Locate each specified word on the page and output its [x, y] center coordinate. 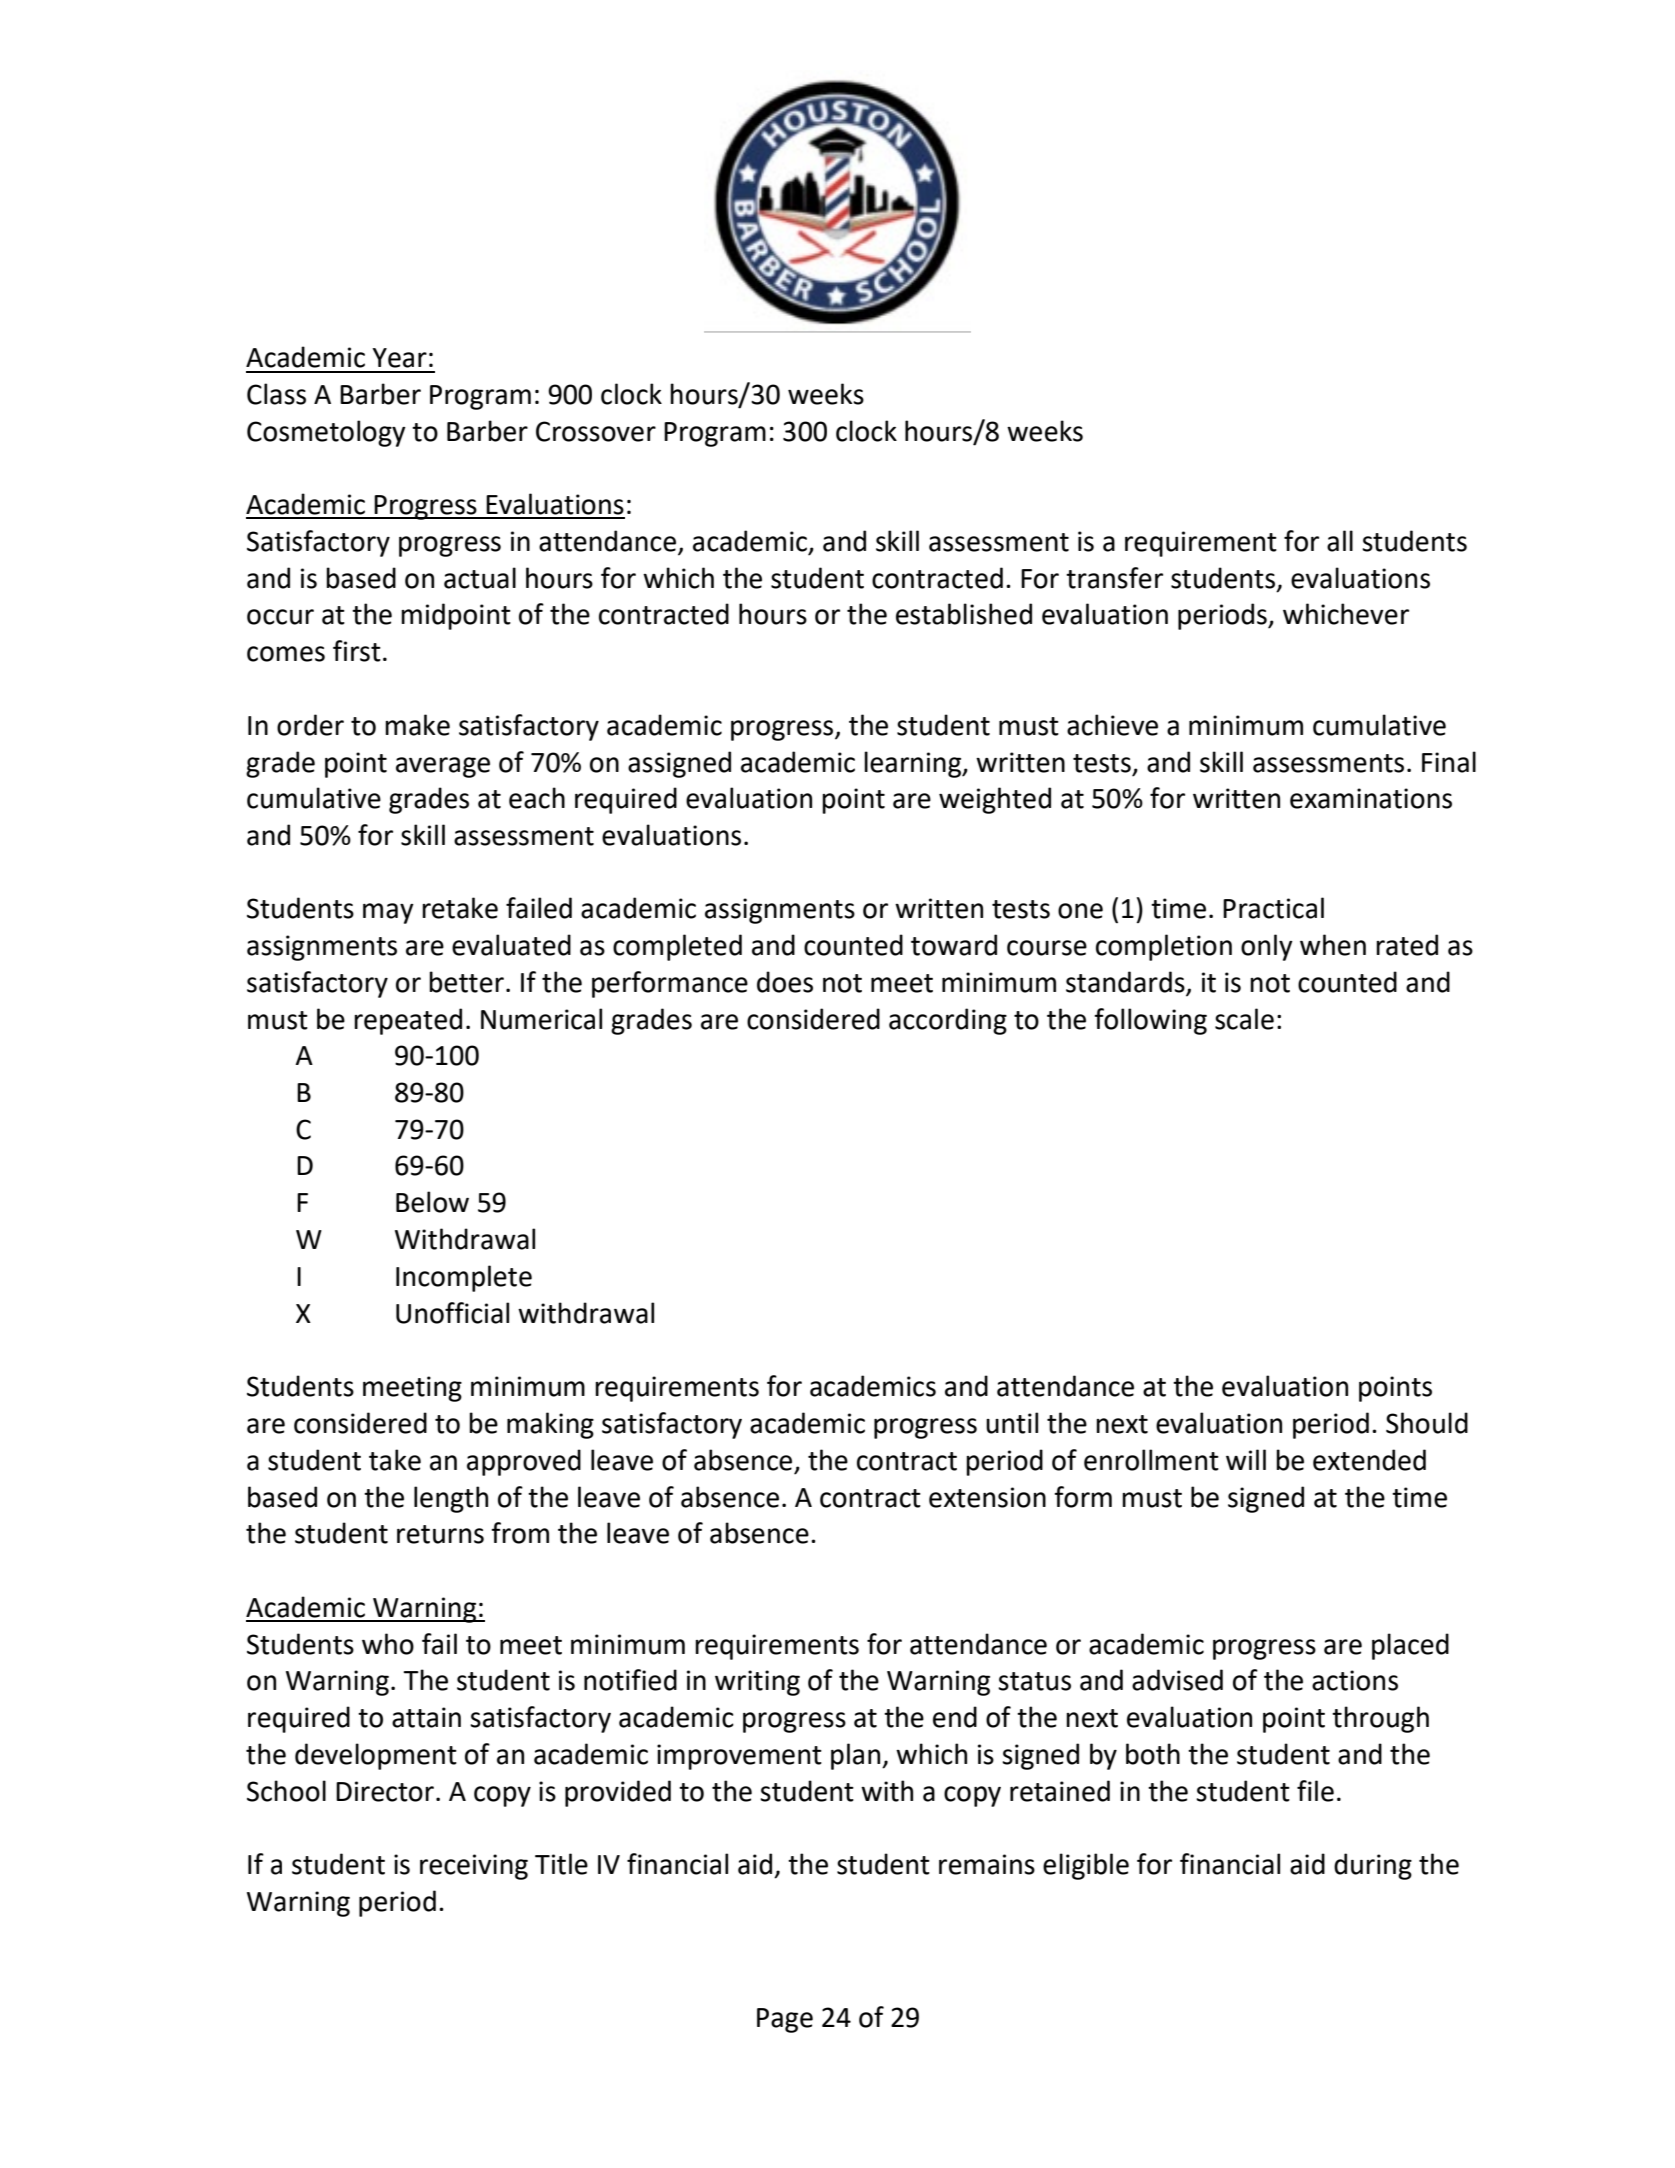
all [1340, 541]
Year [399, 358]
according [948, 1021]
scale [1244, 1019]
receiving [474, 1867]
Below [432, 1202]
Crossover [596, 431]
